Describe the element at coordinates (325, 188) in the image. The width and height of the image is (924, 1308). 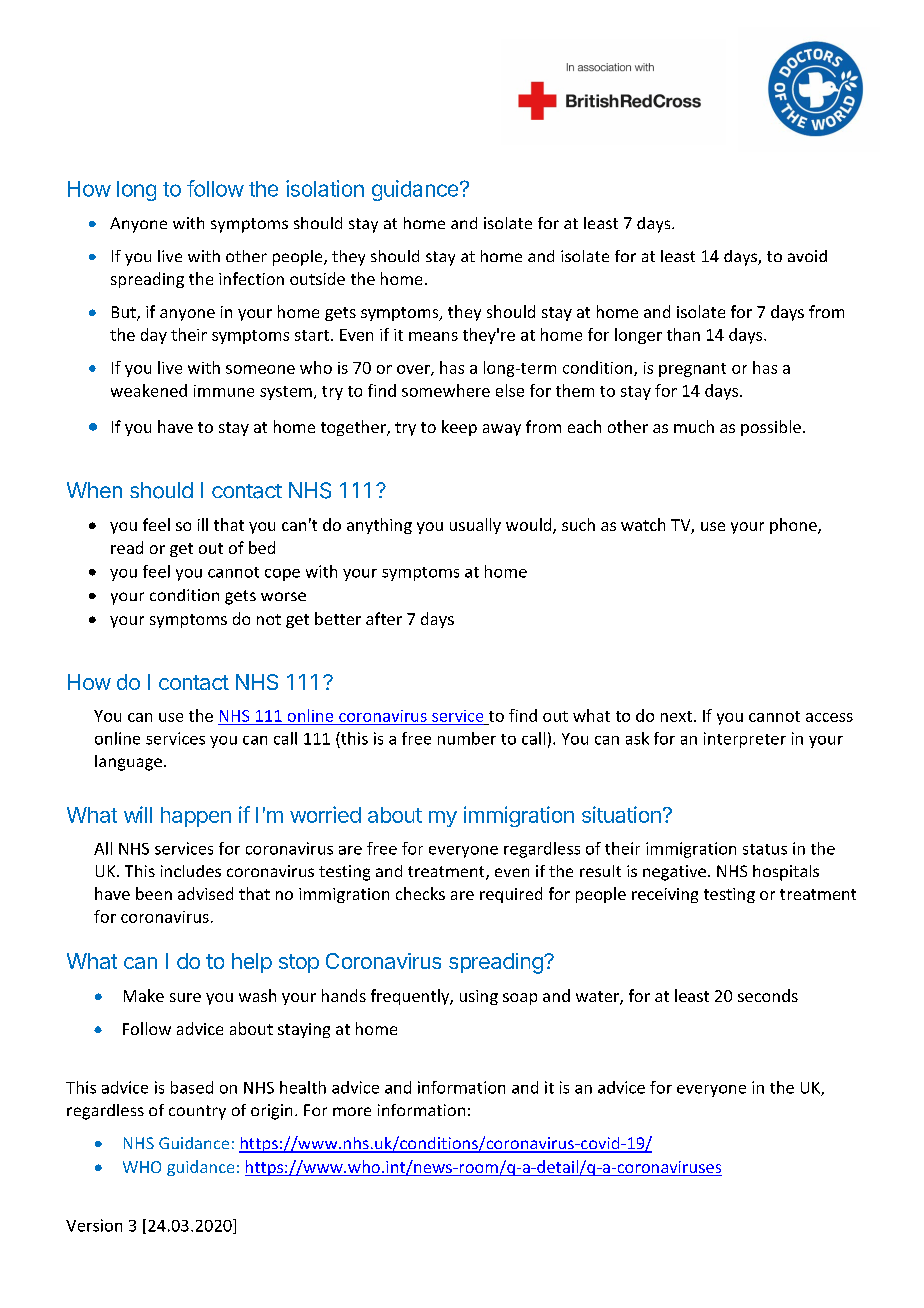
I see `isolation` at that location.
